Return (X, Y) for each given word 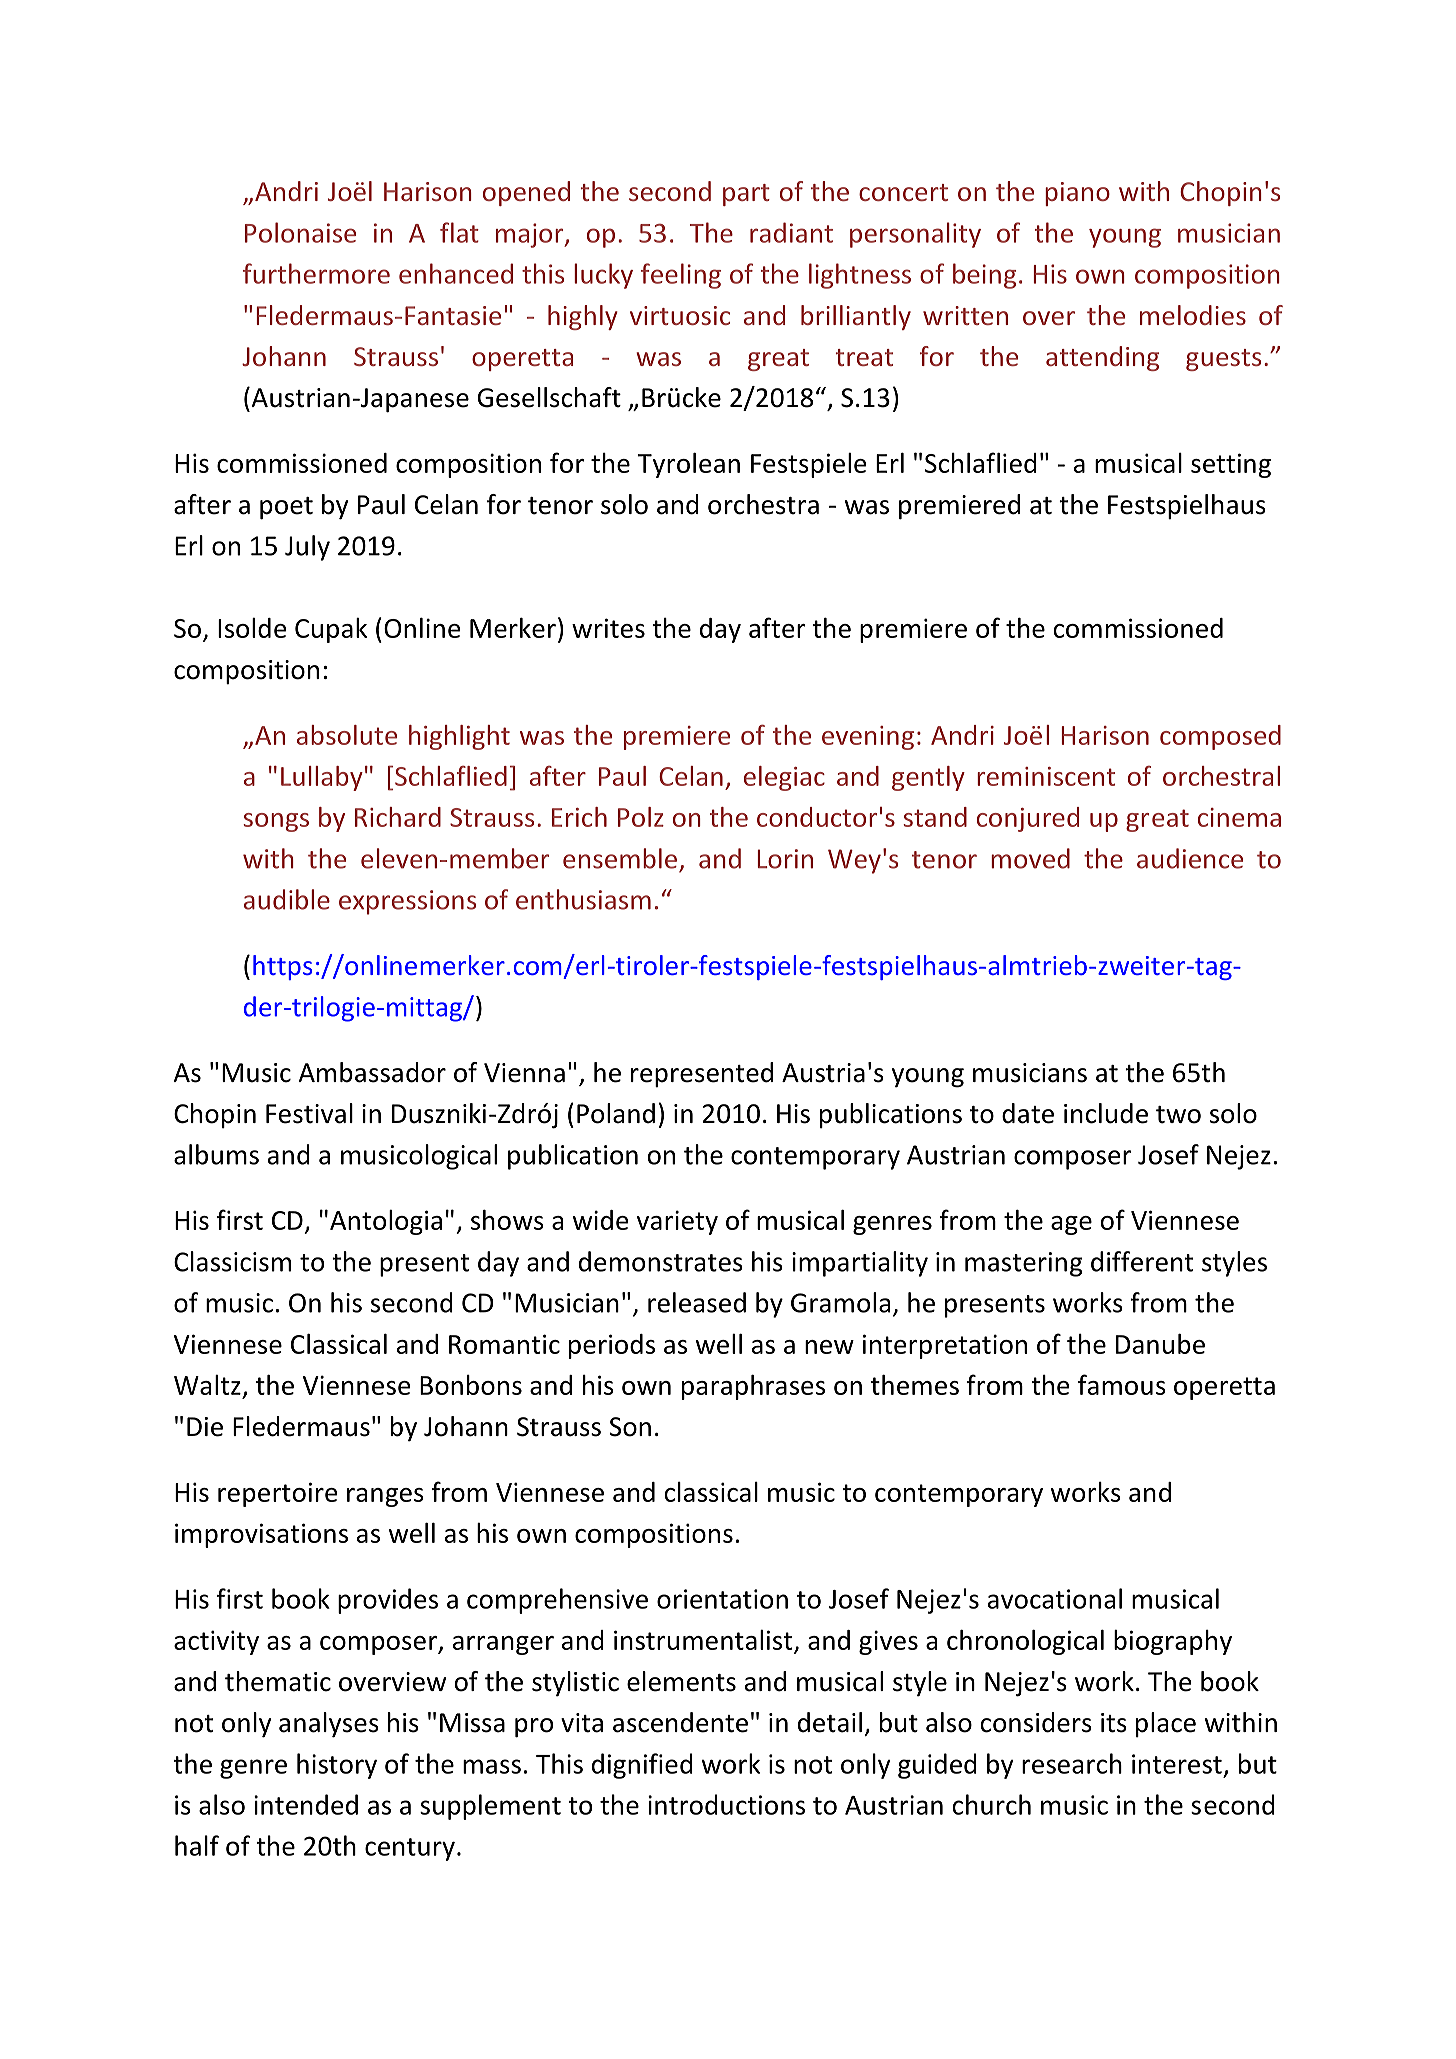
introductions (726, 1804)
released (697, 1302)
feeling (681, 276)
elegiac (784, 778)
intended (306, 1804)
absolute (347, 735)
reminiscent (1046, 776)
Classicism (232, 1261)
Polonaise (300, 232)
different (1142, 1261)
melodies (1193, 315)
